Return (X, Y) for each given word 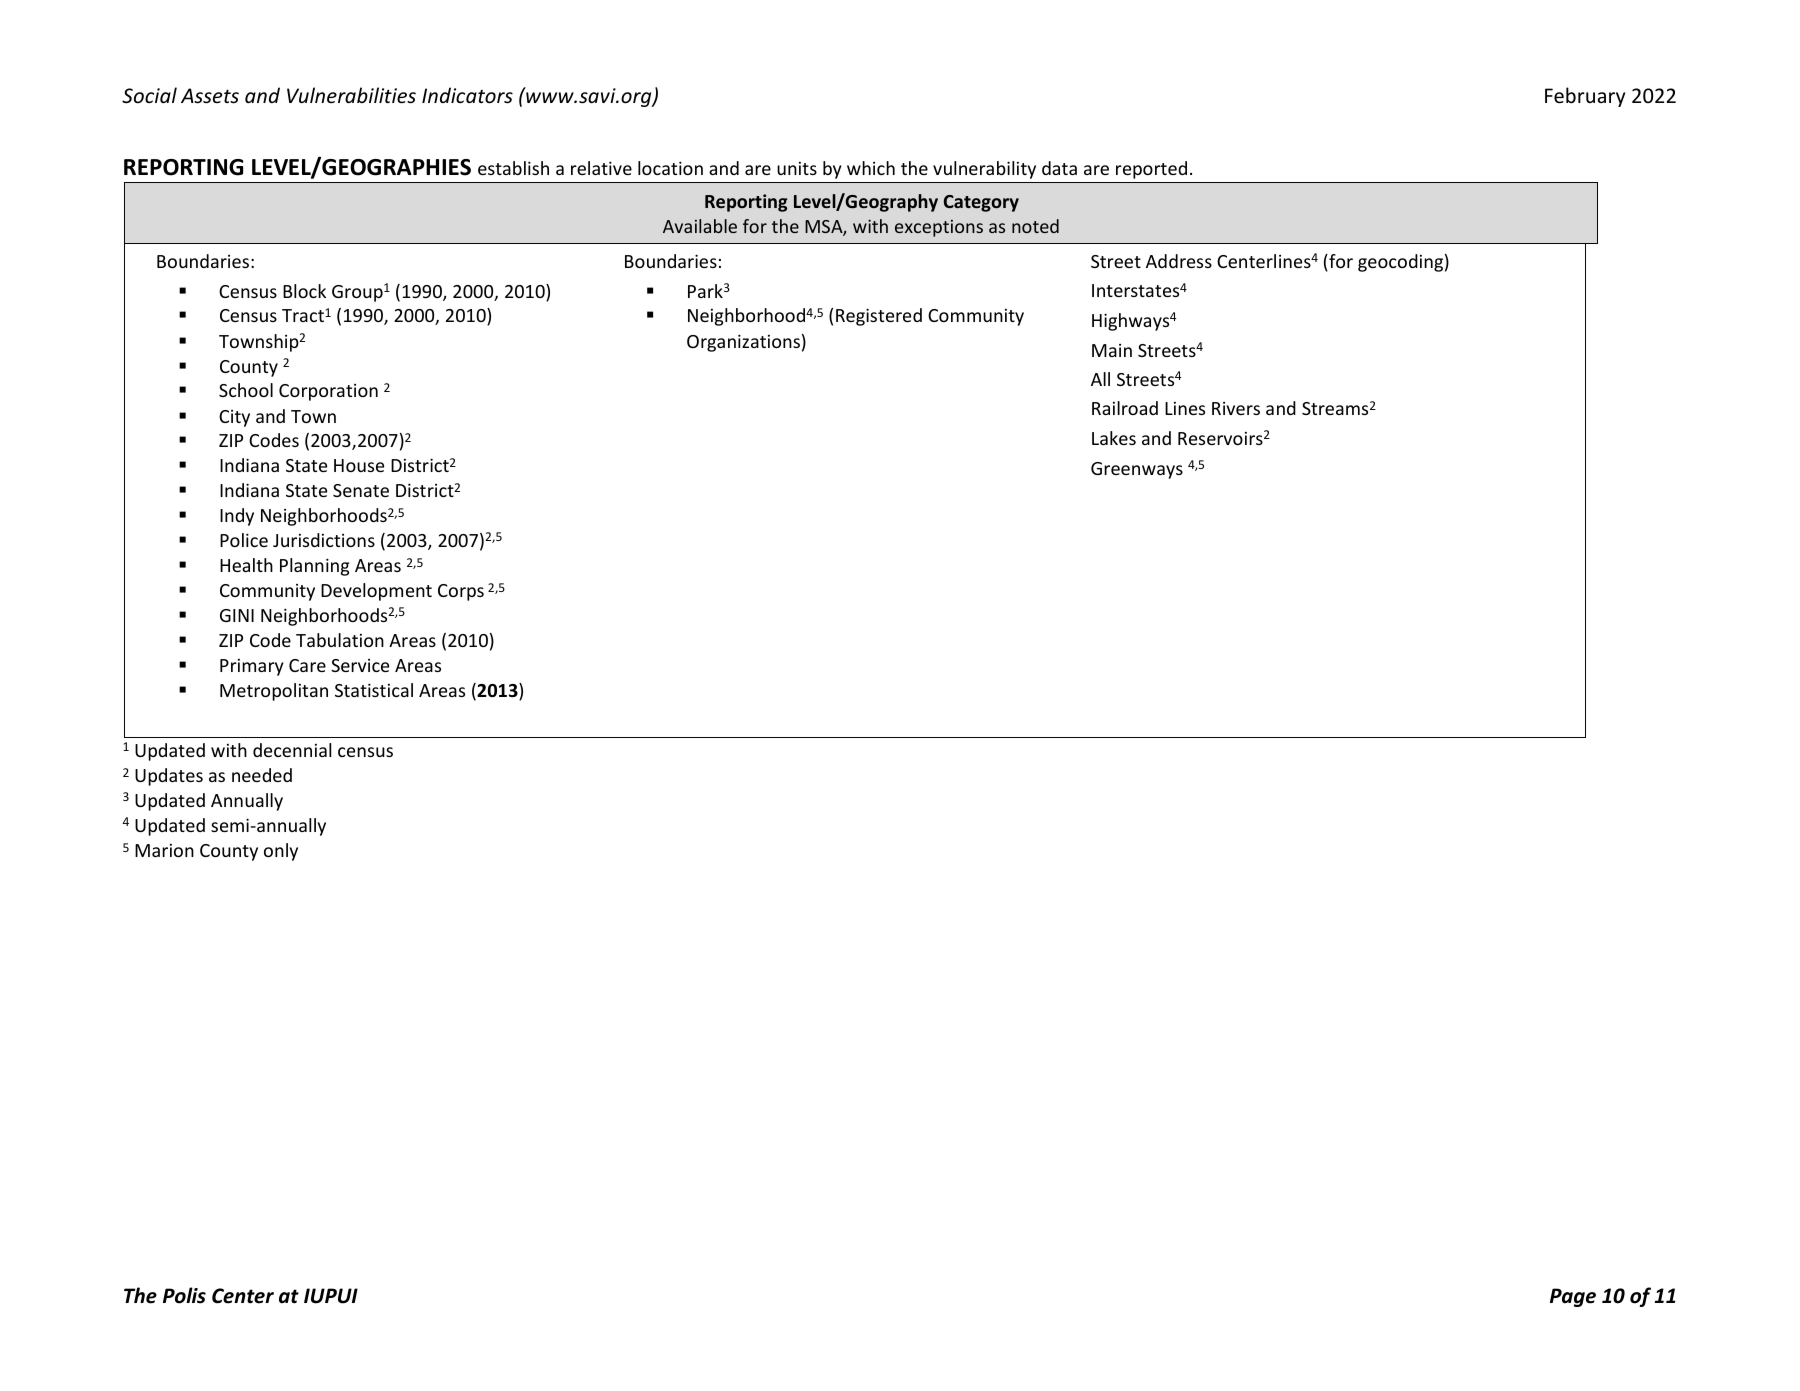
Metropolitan (274, 692)
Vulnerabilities (351, 95)
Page (1573, 1297)
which (871, 168)
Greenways (1137, 470)
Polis (184, 1295)
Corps (461, 592)
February (1585, 97)
